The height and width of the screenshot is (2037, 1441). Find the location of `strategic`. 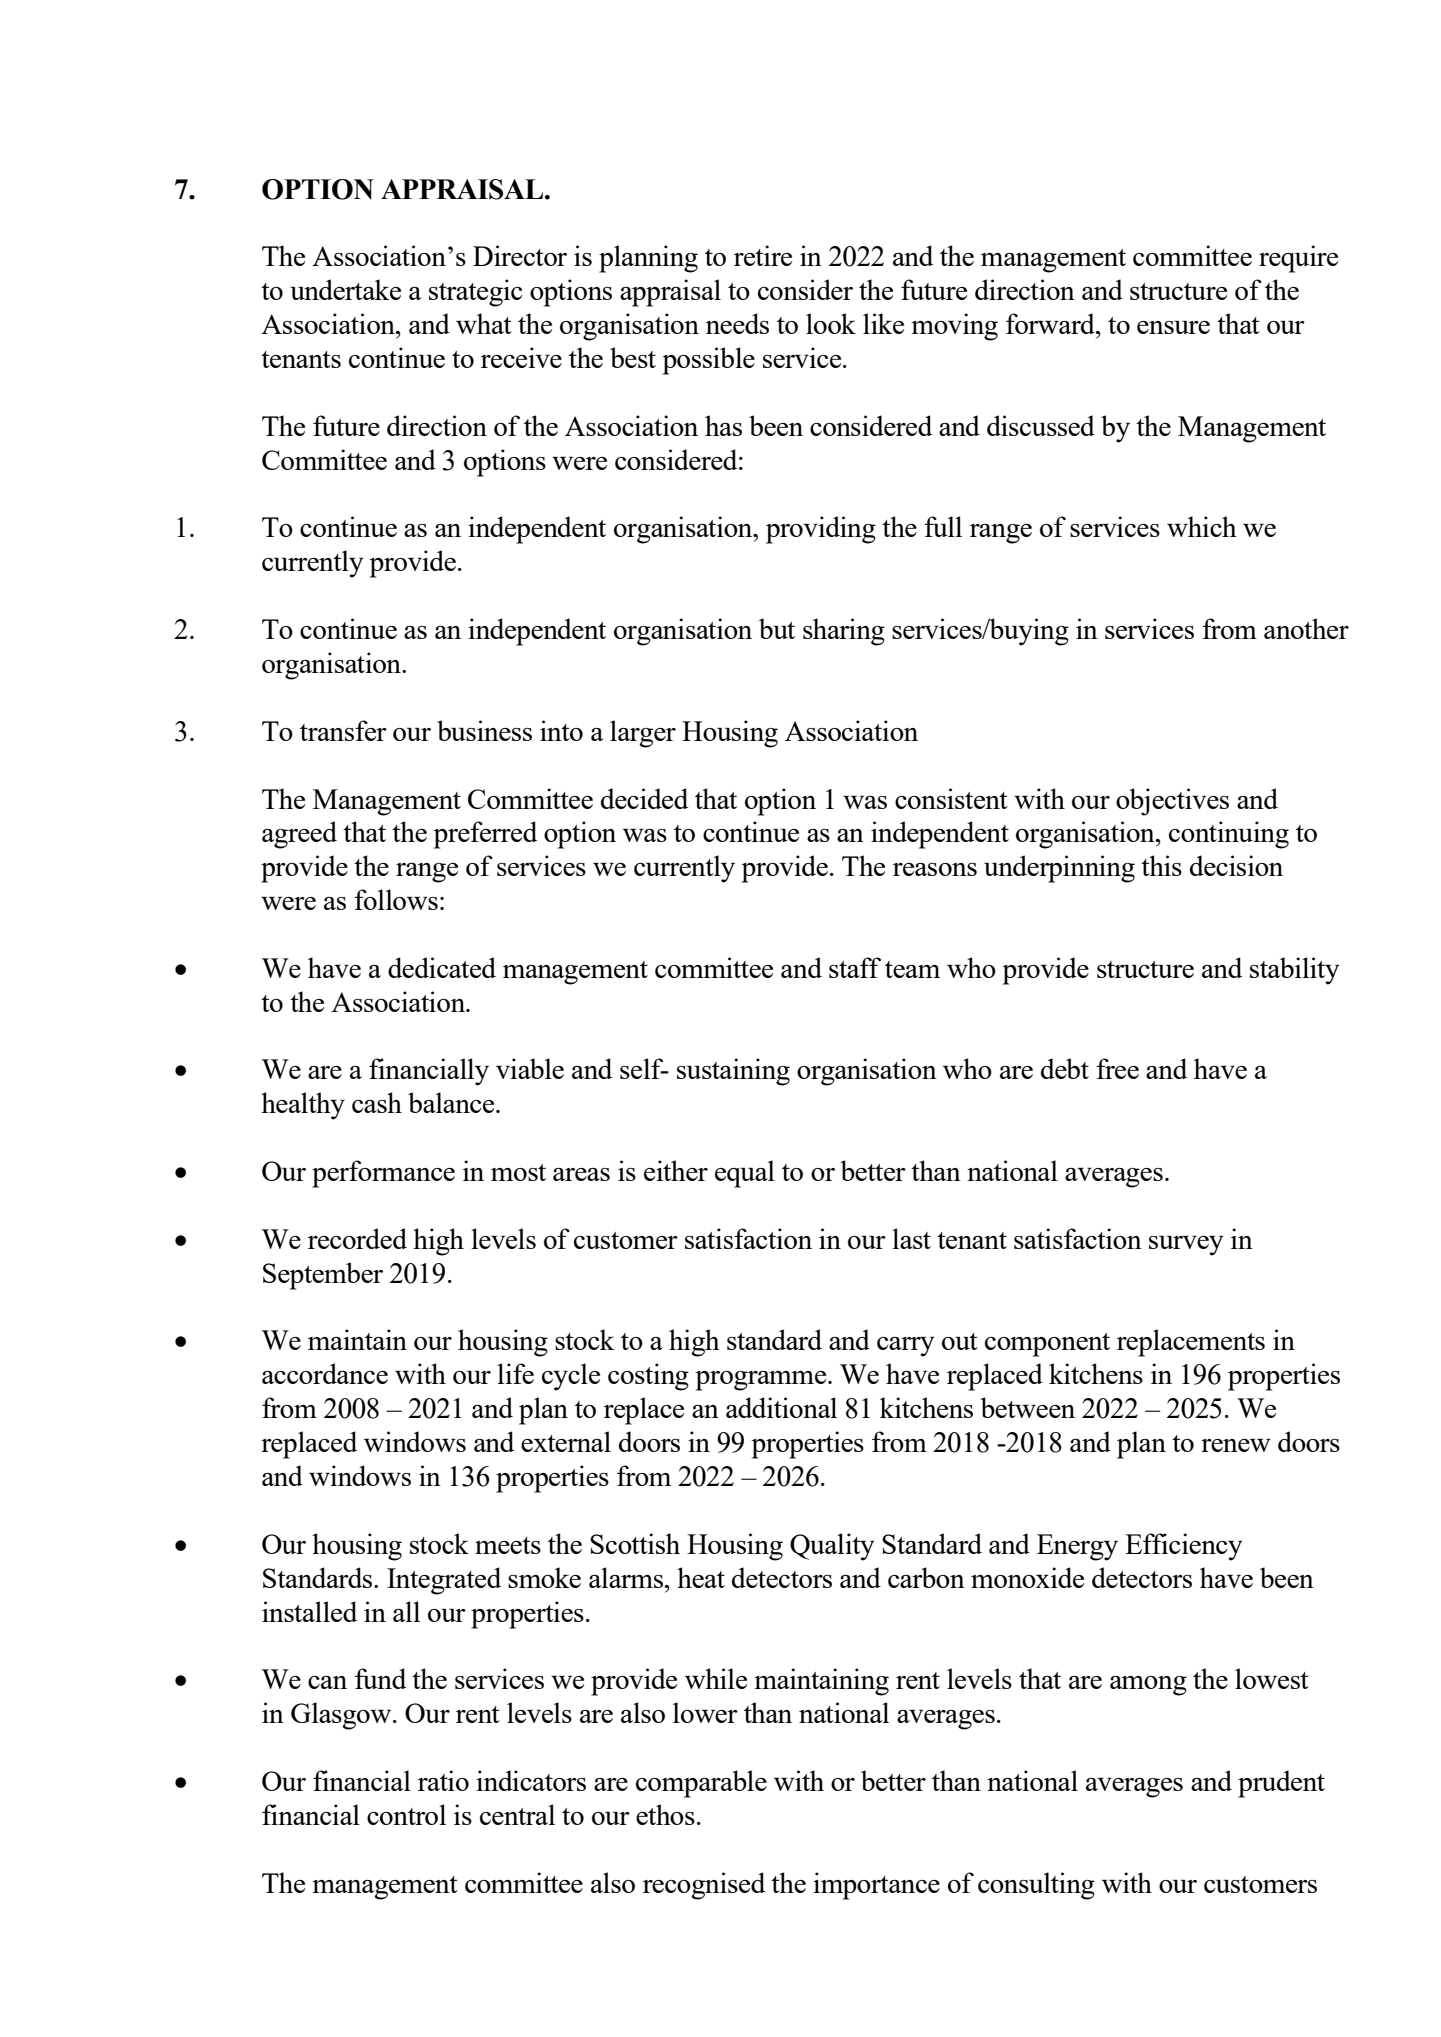

strategic is located at coordinates (476, 293).
